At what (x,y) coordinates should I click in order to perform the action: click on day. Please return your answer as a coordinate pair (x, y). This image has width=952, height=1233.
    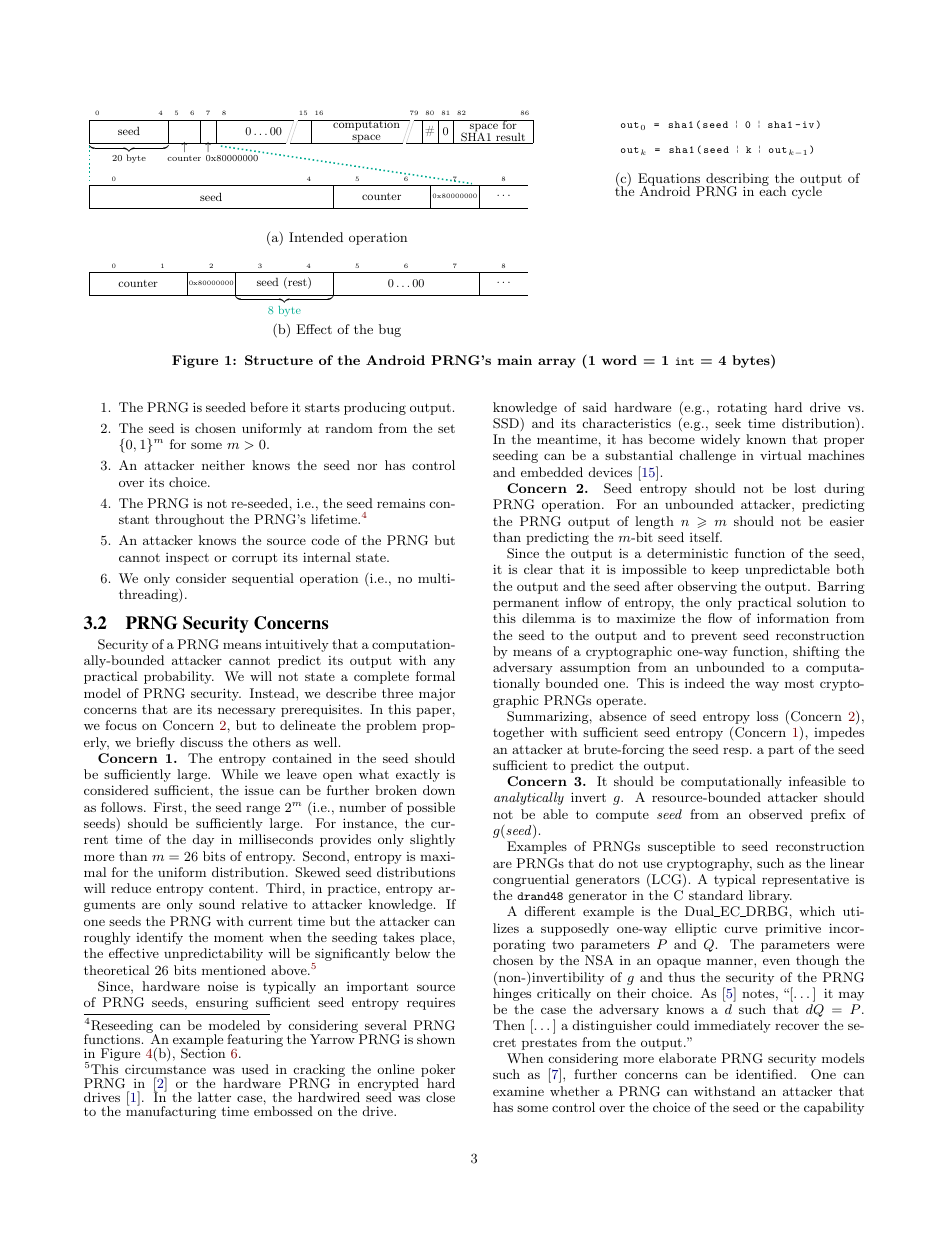
    Looking at the image, I should click on (203, 840).
